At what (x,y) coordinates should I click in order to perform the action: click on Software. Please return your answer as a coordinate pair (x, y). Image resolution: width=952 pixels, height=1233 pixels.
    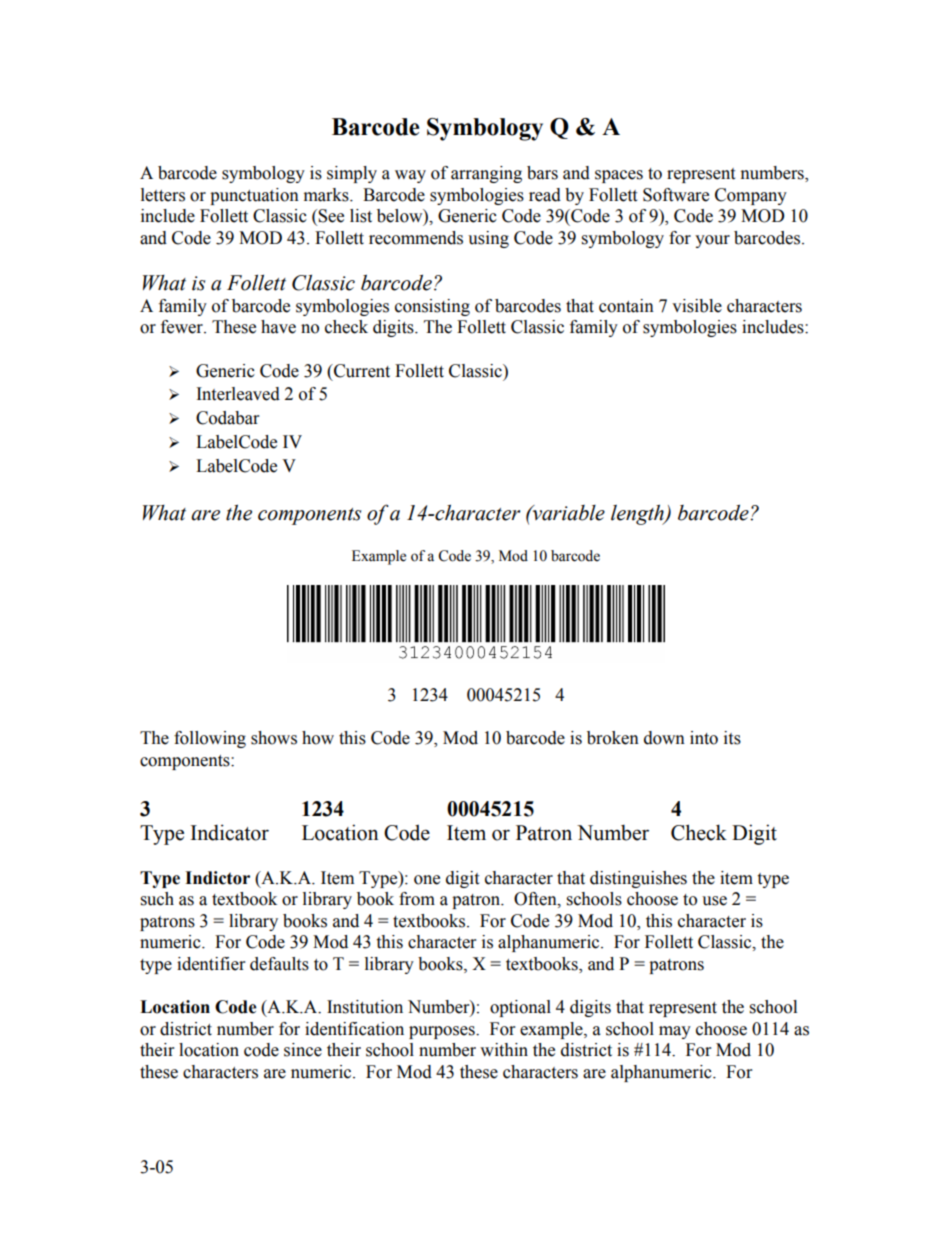
    Looking at the image, I should click on (676, 195).
